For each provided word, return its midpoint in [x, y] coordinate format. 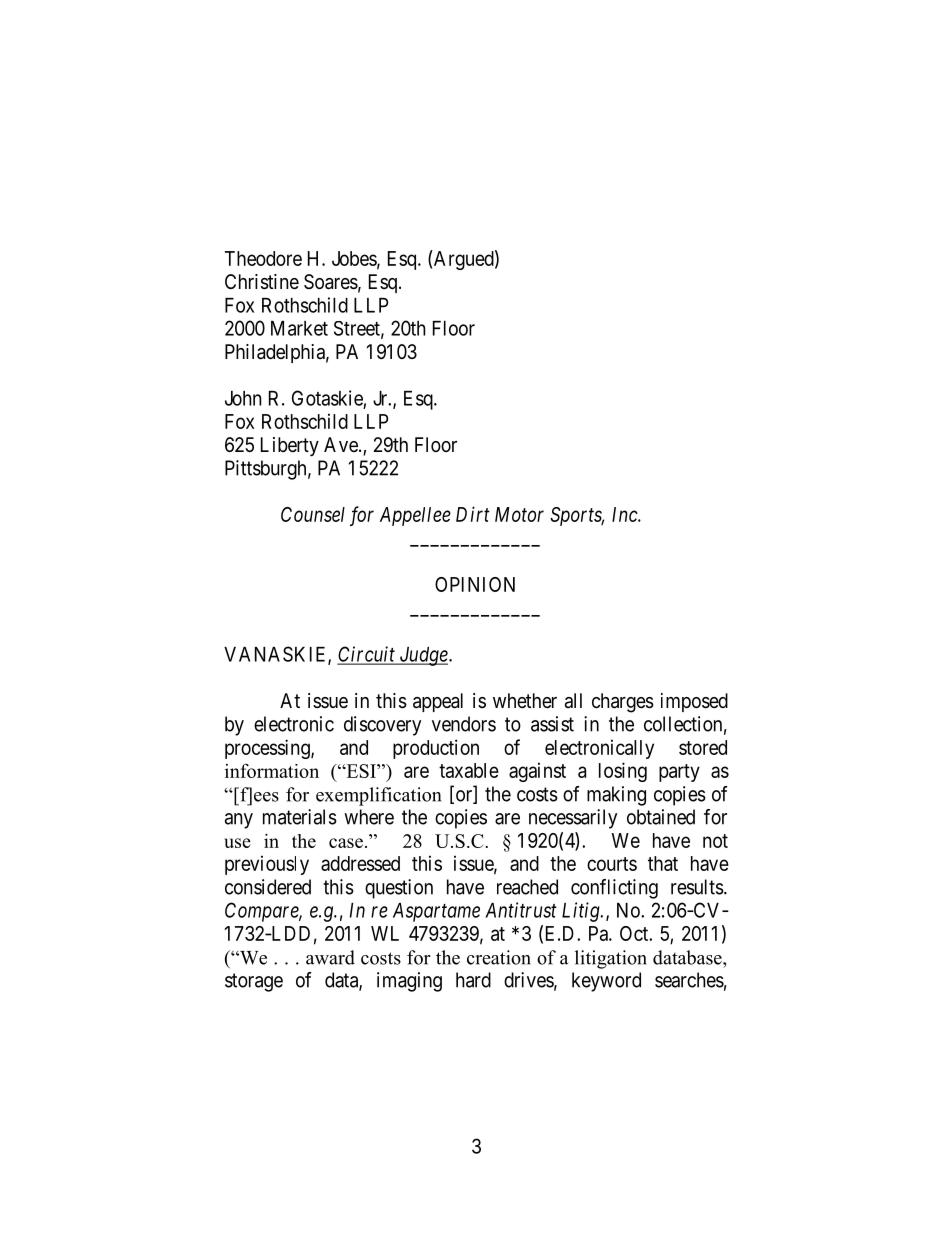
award [330, 957]
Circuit [367, 655]
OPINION [475, 584]
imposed [694, 702]
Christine [262, 282]
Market [299, 328]
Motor [519, 514]
